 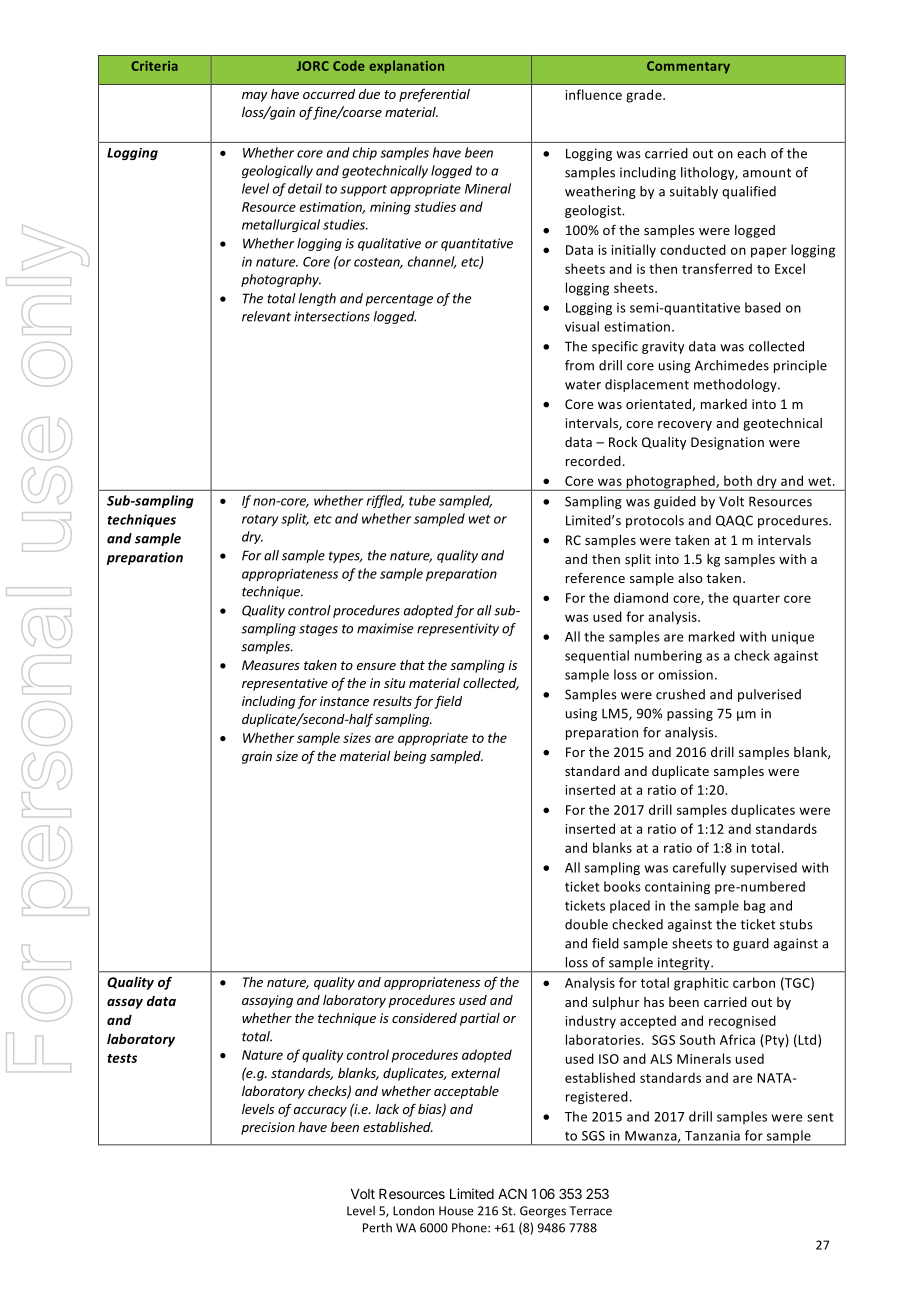 What do you see at coordinates (685, 675) in the screenshot?
I see `omission` at bounding box center [685, 675].
